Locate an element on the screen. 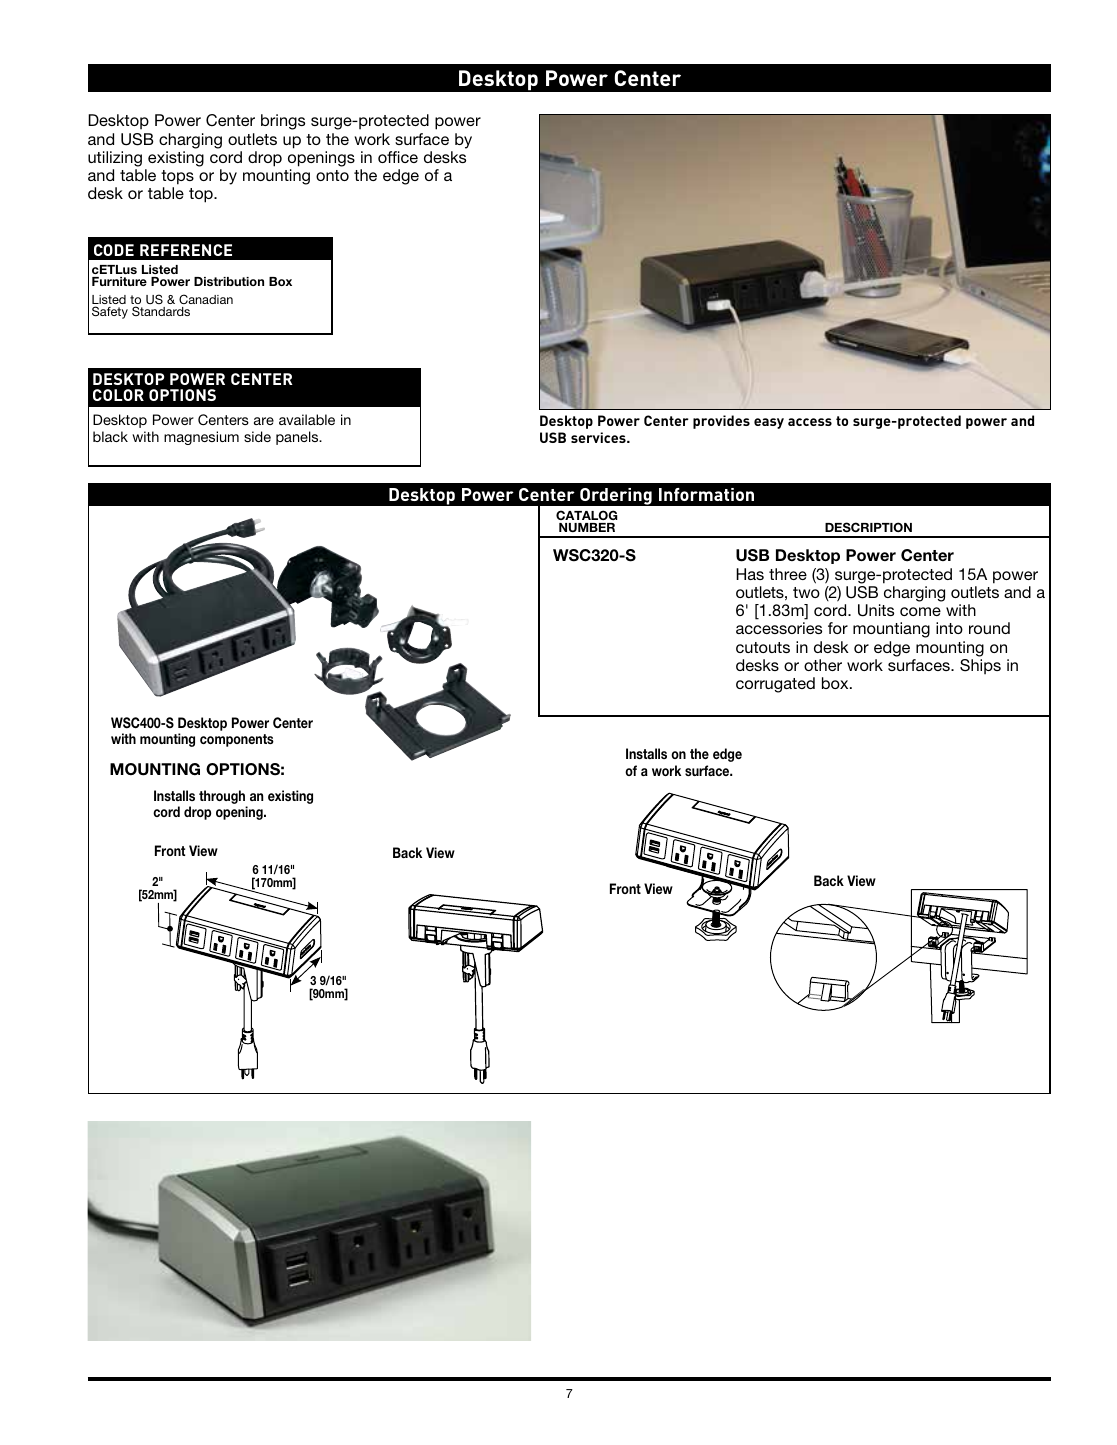  onto is located at coordinates (332, 175).
